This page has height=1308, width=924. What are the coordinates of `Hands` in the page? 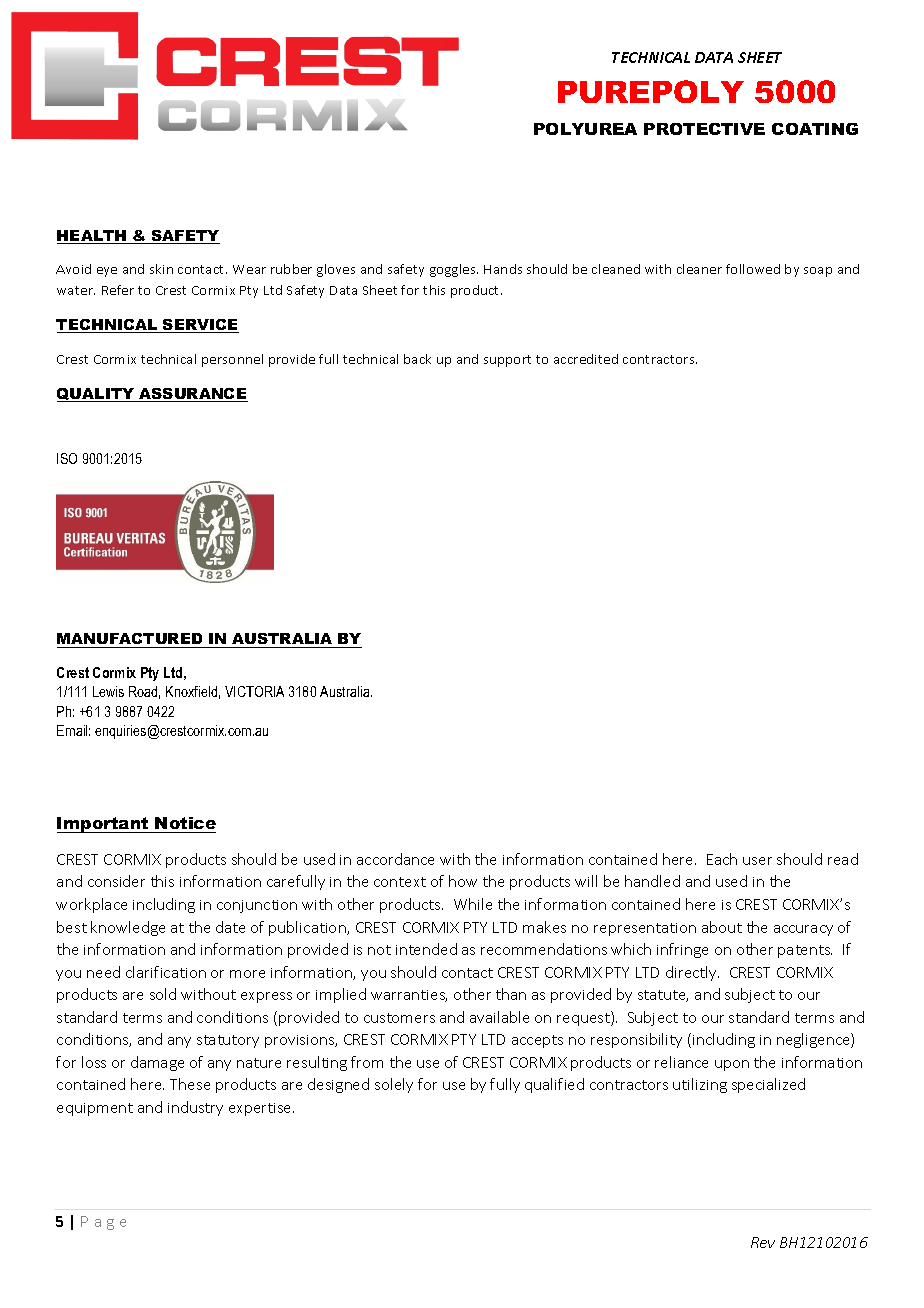 It's located at (503, 269).
